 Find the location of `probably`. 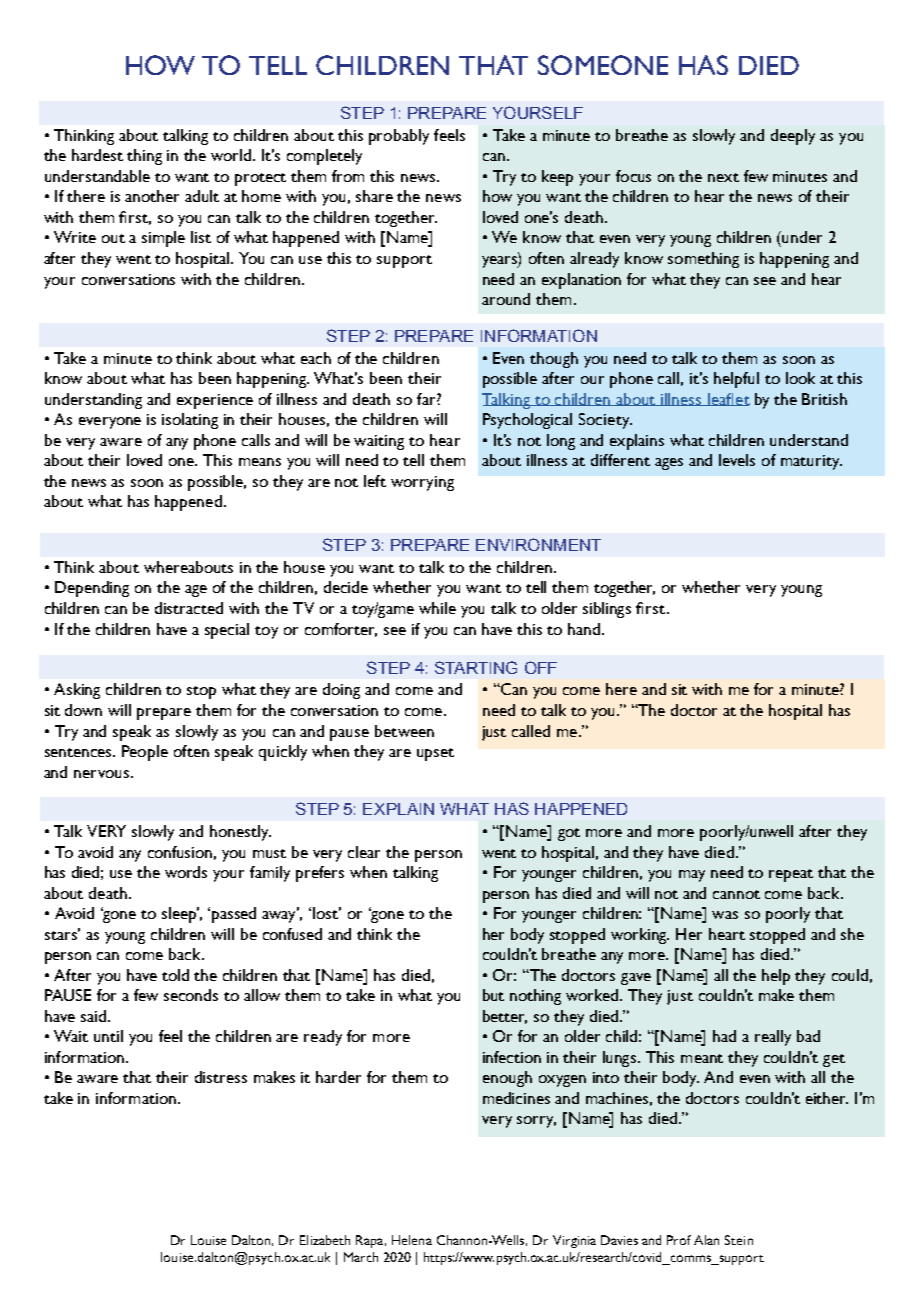

probably is located at coordinates (399, 137).
